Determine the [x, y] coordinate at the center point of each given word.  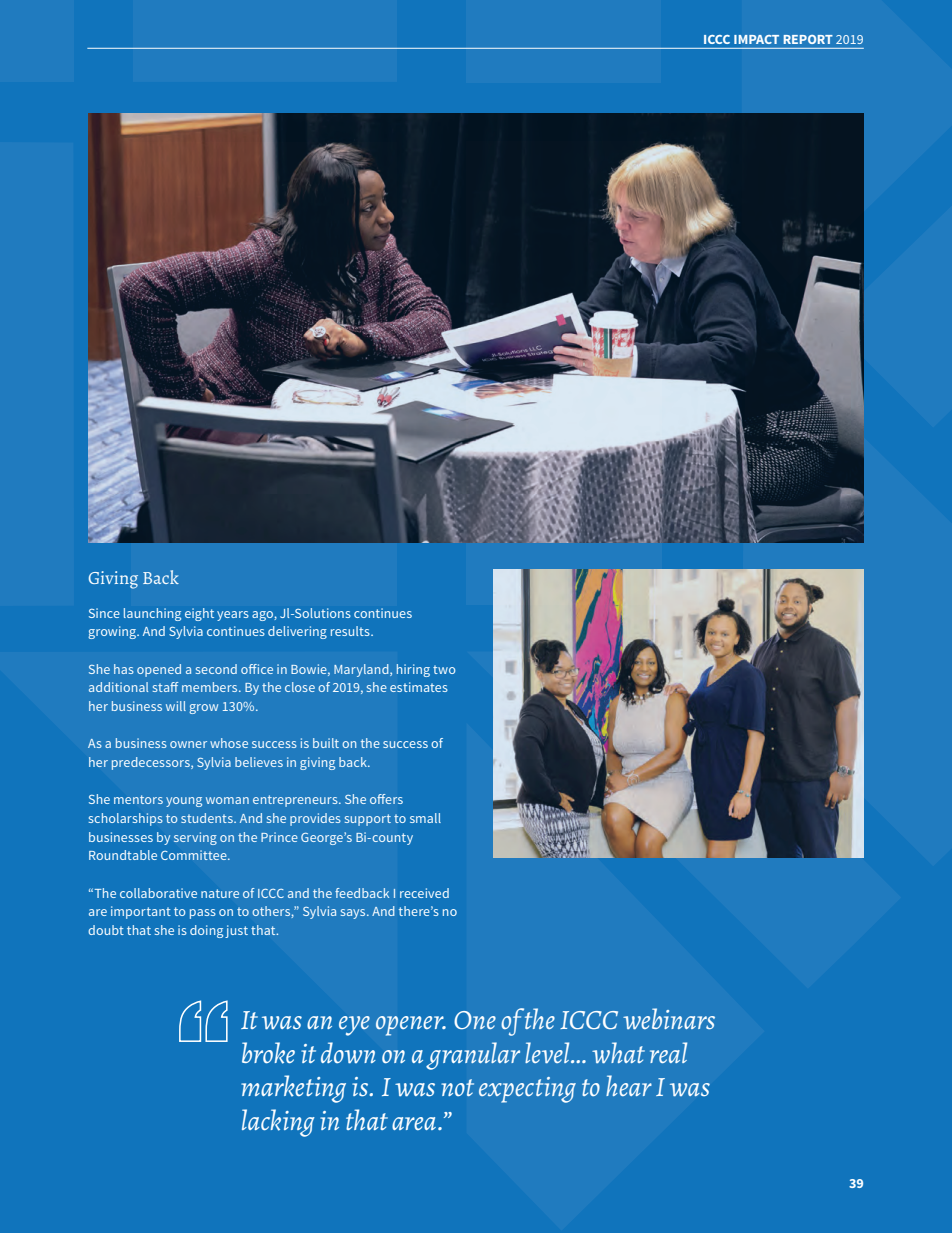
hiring [413, 670]
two [444, 669]
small [425, 818]
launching [152, 614]
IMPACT [756, 39]
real [668, 1052]
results [351, 631]
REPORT [808, 39]
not [457, 1088]
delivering [297, 632]
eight [199, 614]
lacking [278, 1123]
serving [195, 838]
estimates [419, 687]
